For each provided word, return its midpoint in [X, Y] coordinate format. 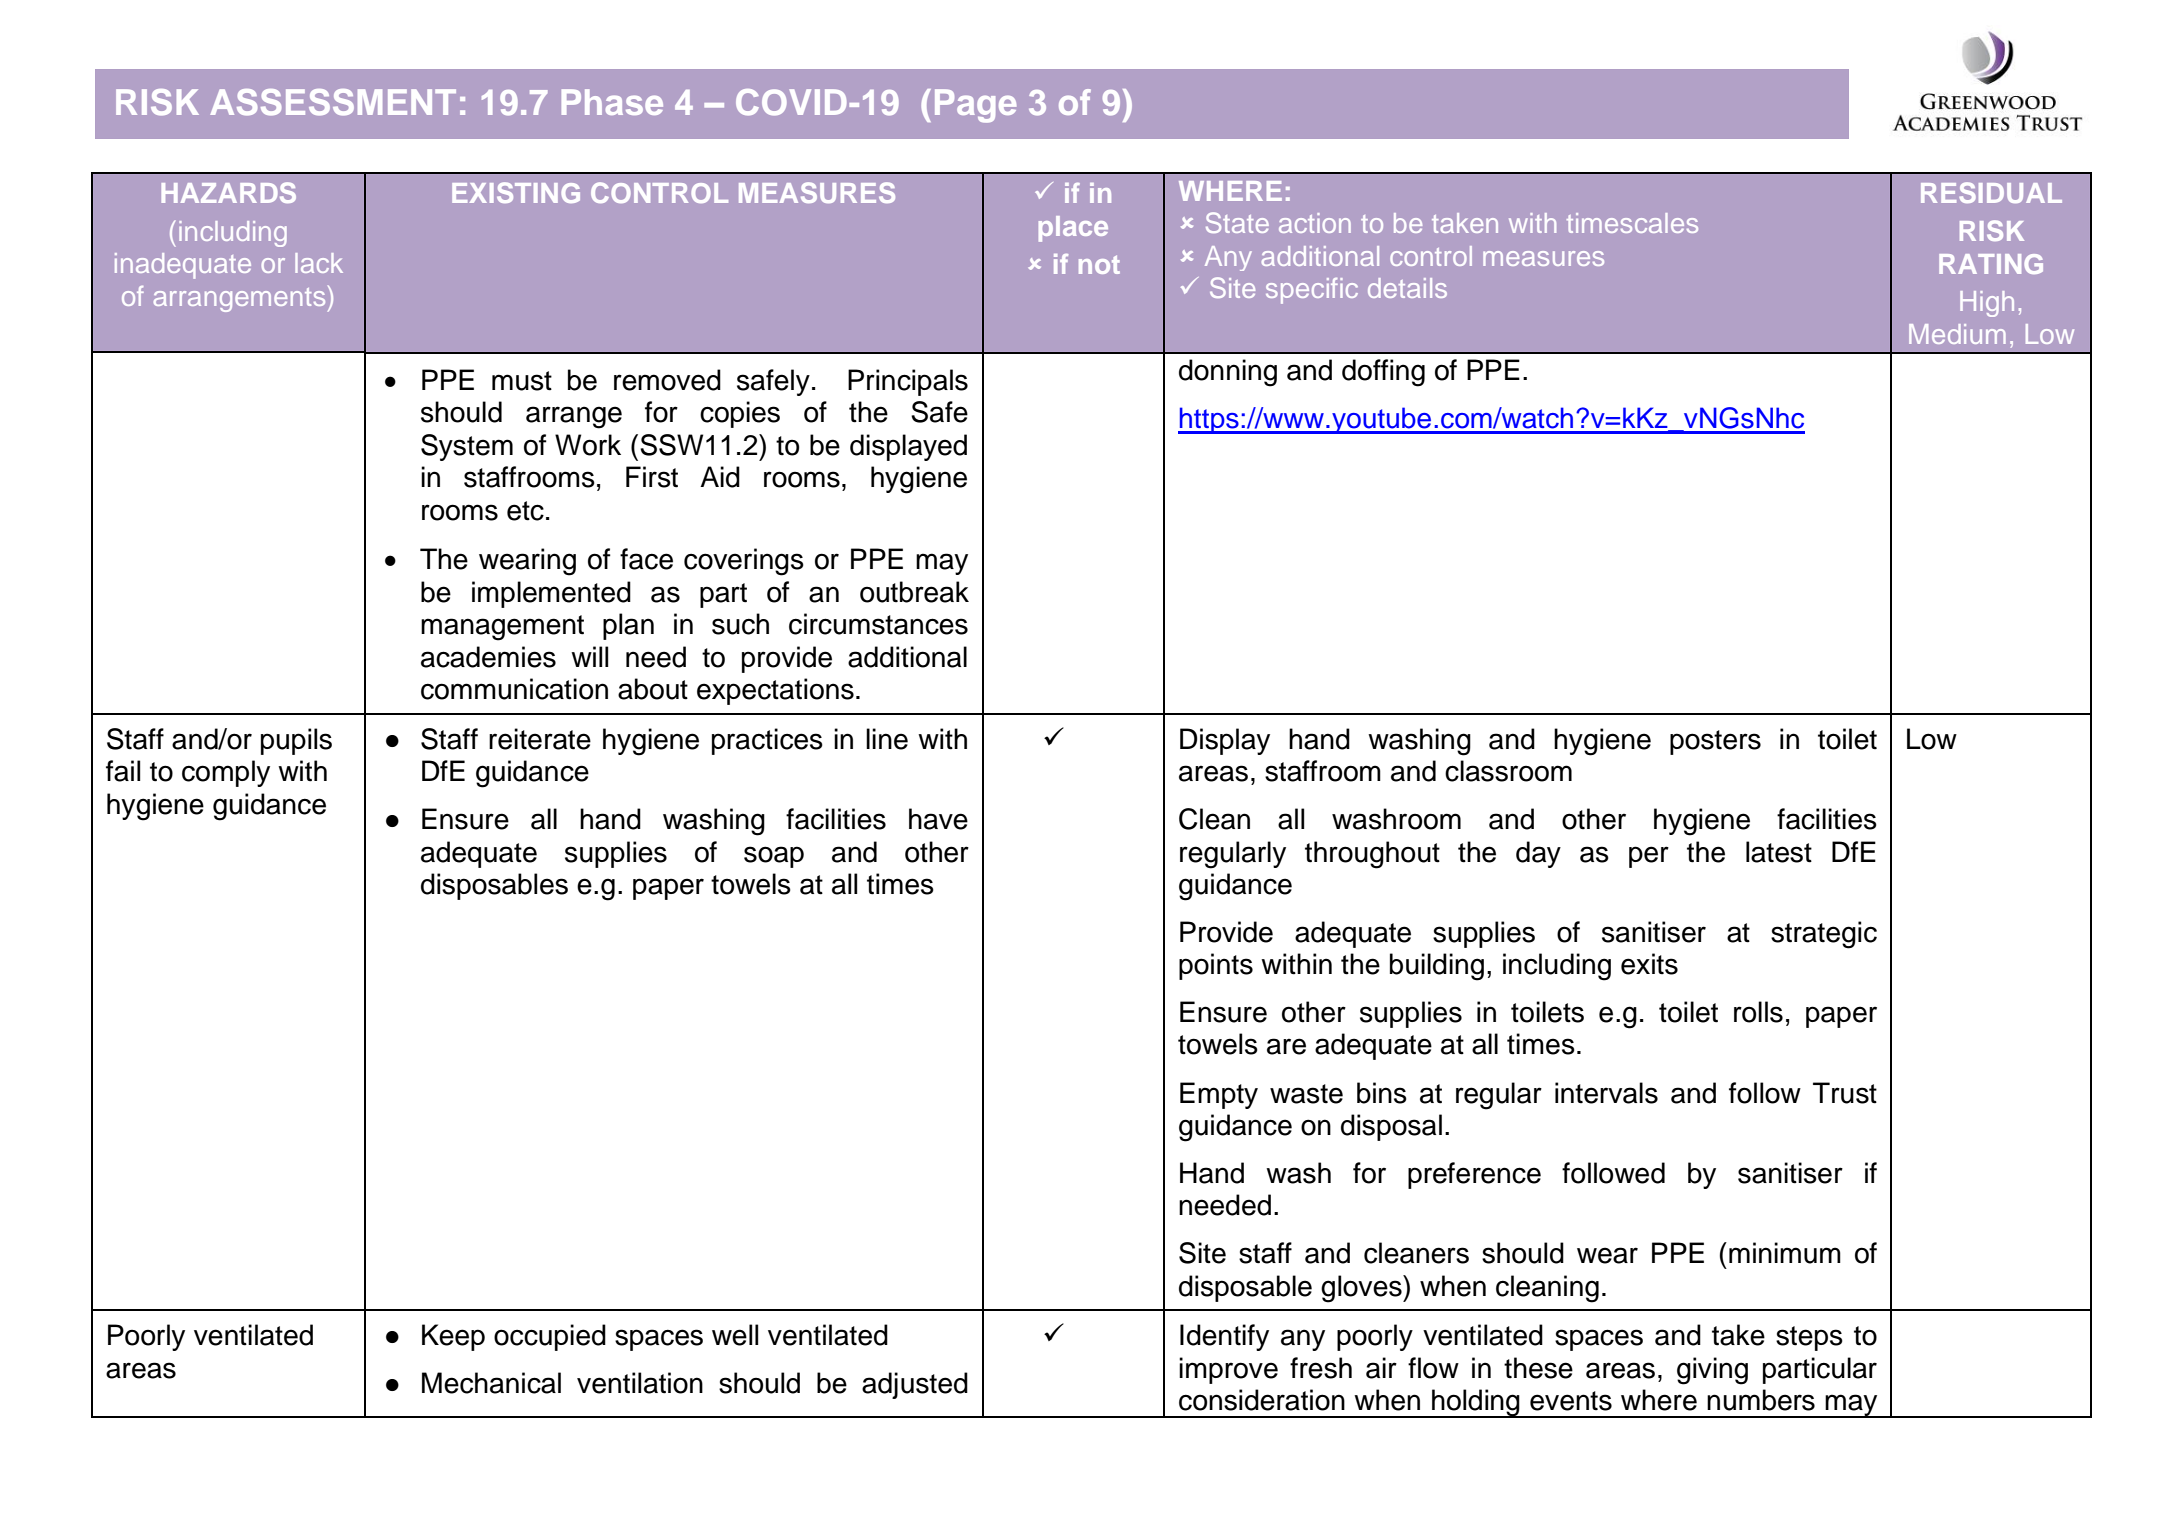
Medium [1957, 334]
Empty [1219, 1095]
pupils [296, 741]
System [467, 447]
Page [975, 106]
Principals [908, 382]
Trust [1845, 1093]
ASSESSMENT [333, 102]
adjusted [915, 1385]
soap [774, 857]
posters [1715, 742]
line [887, 739]
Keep [453, 1337]
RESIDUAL [1991, 192]
